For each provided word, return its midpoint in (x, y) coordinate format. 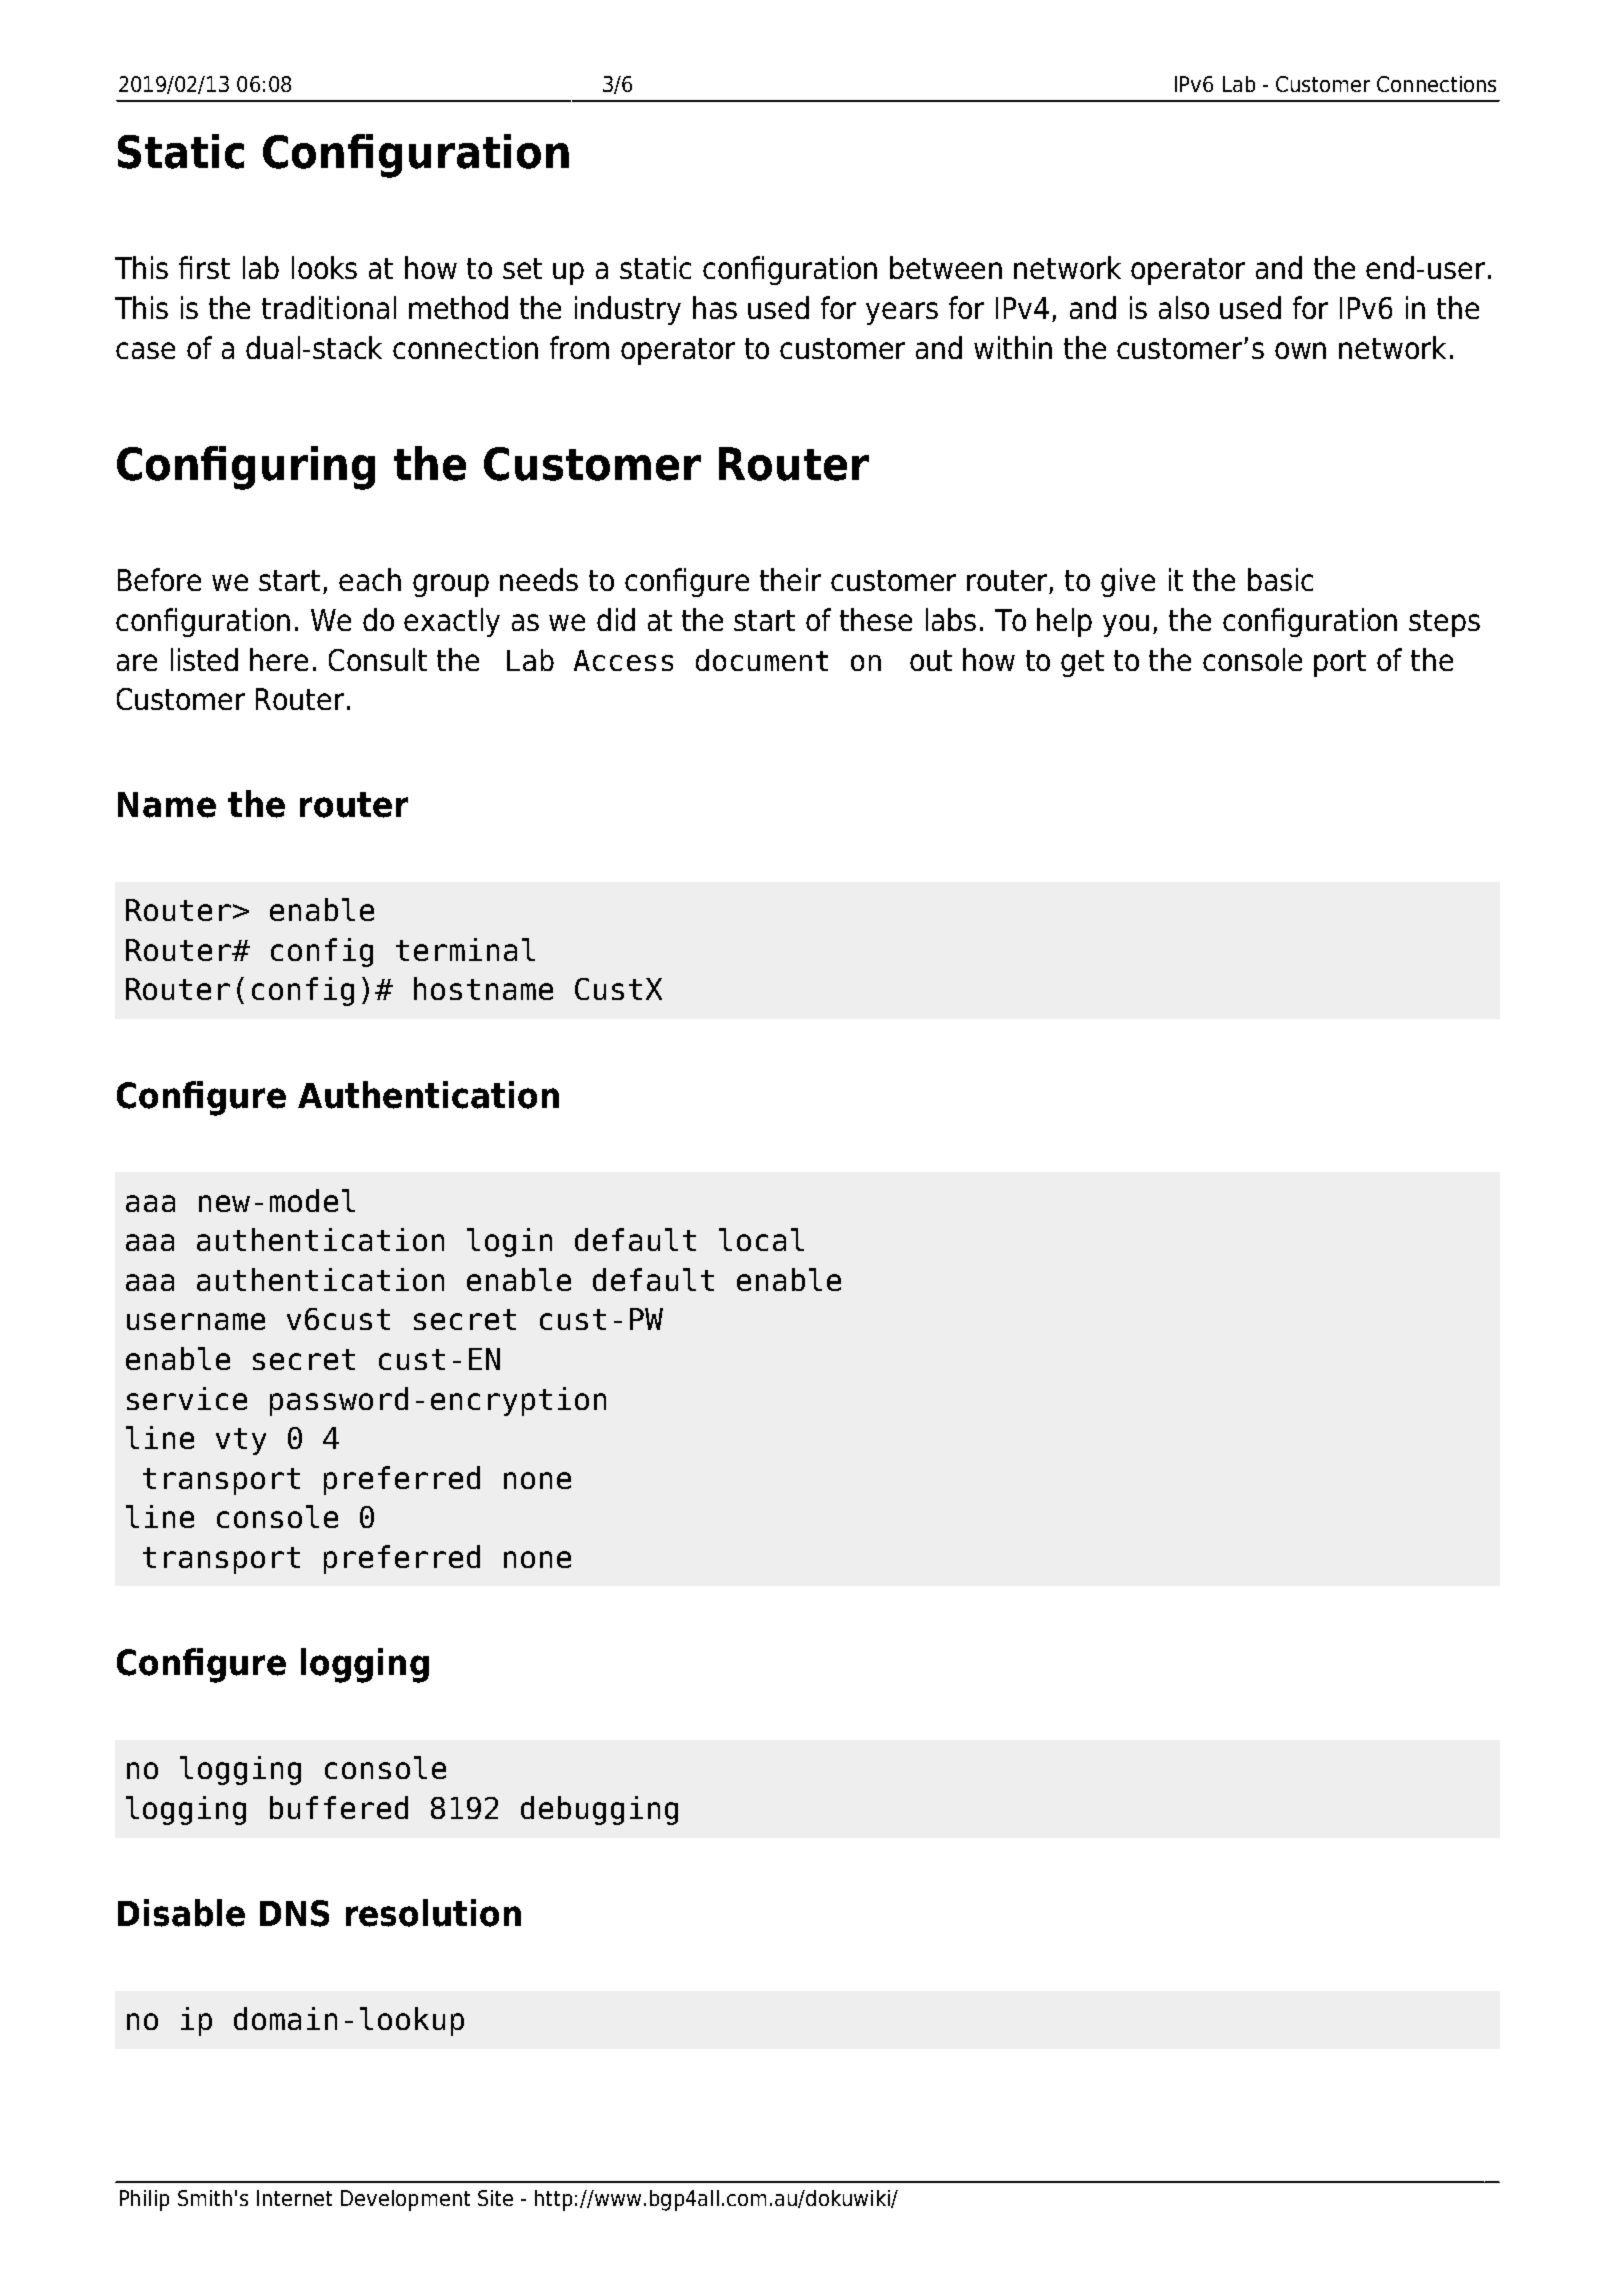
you (1126, 625)
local (761, 1239)
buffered (339, 1807)
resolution (433, 1913)
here (279, 659)
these (876, 619)
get (1082, 663)
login (509, 1242)
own (1300, 350)
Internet (294, 2198)
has (715, 307)
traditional (329, 307)
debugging (599, 1810)
